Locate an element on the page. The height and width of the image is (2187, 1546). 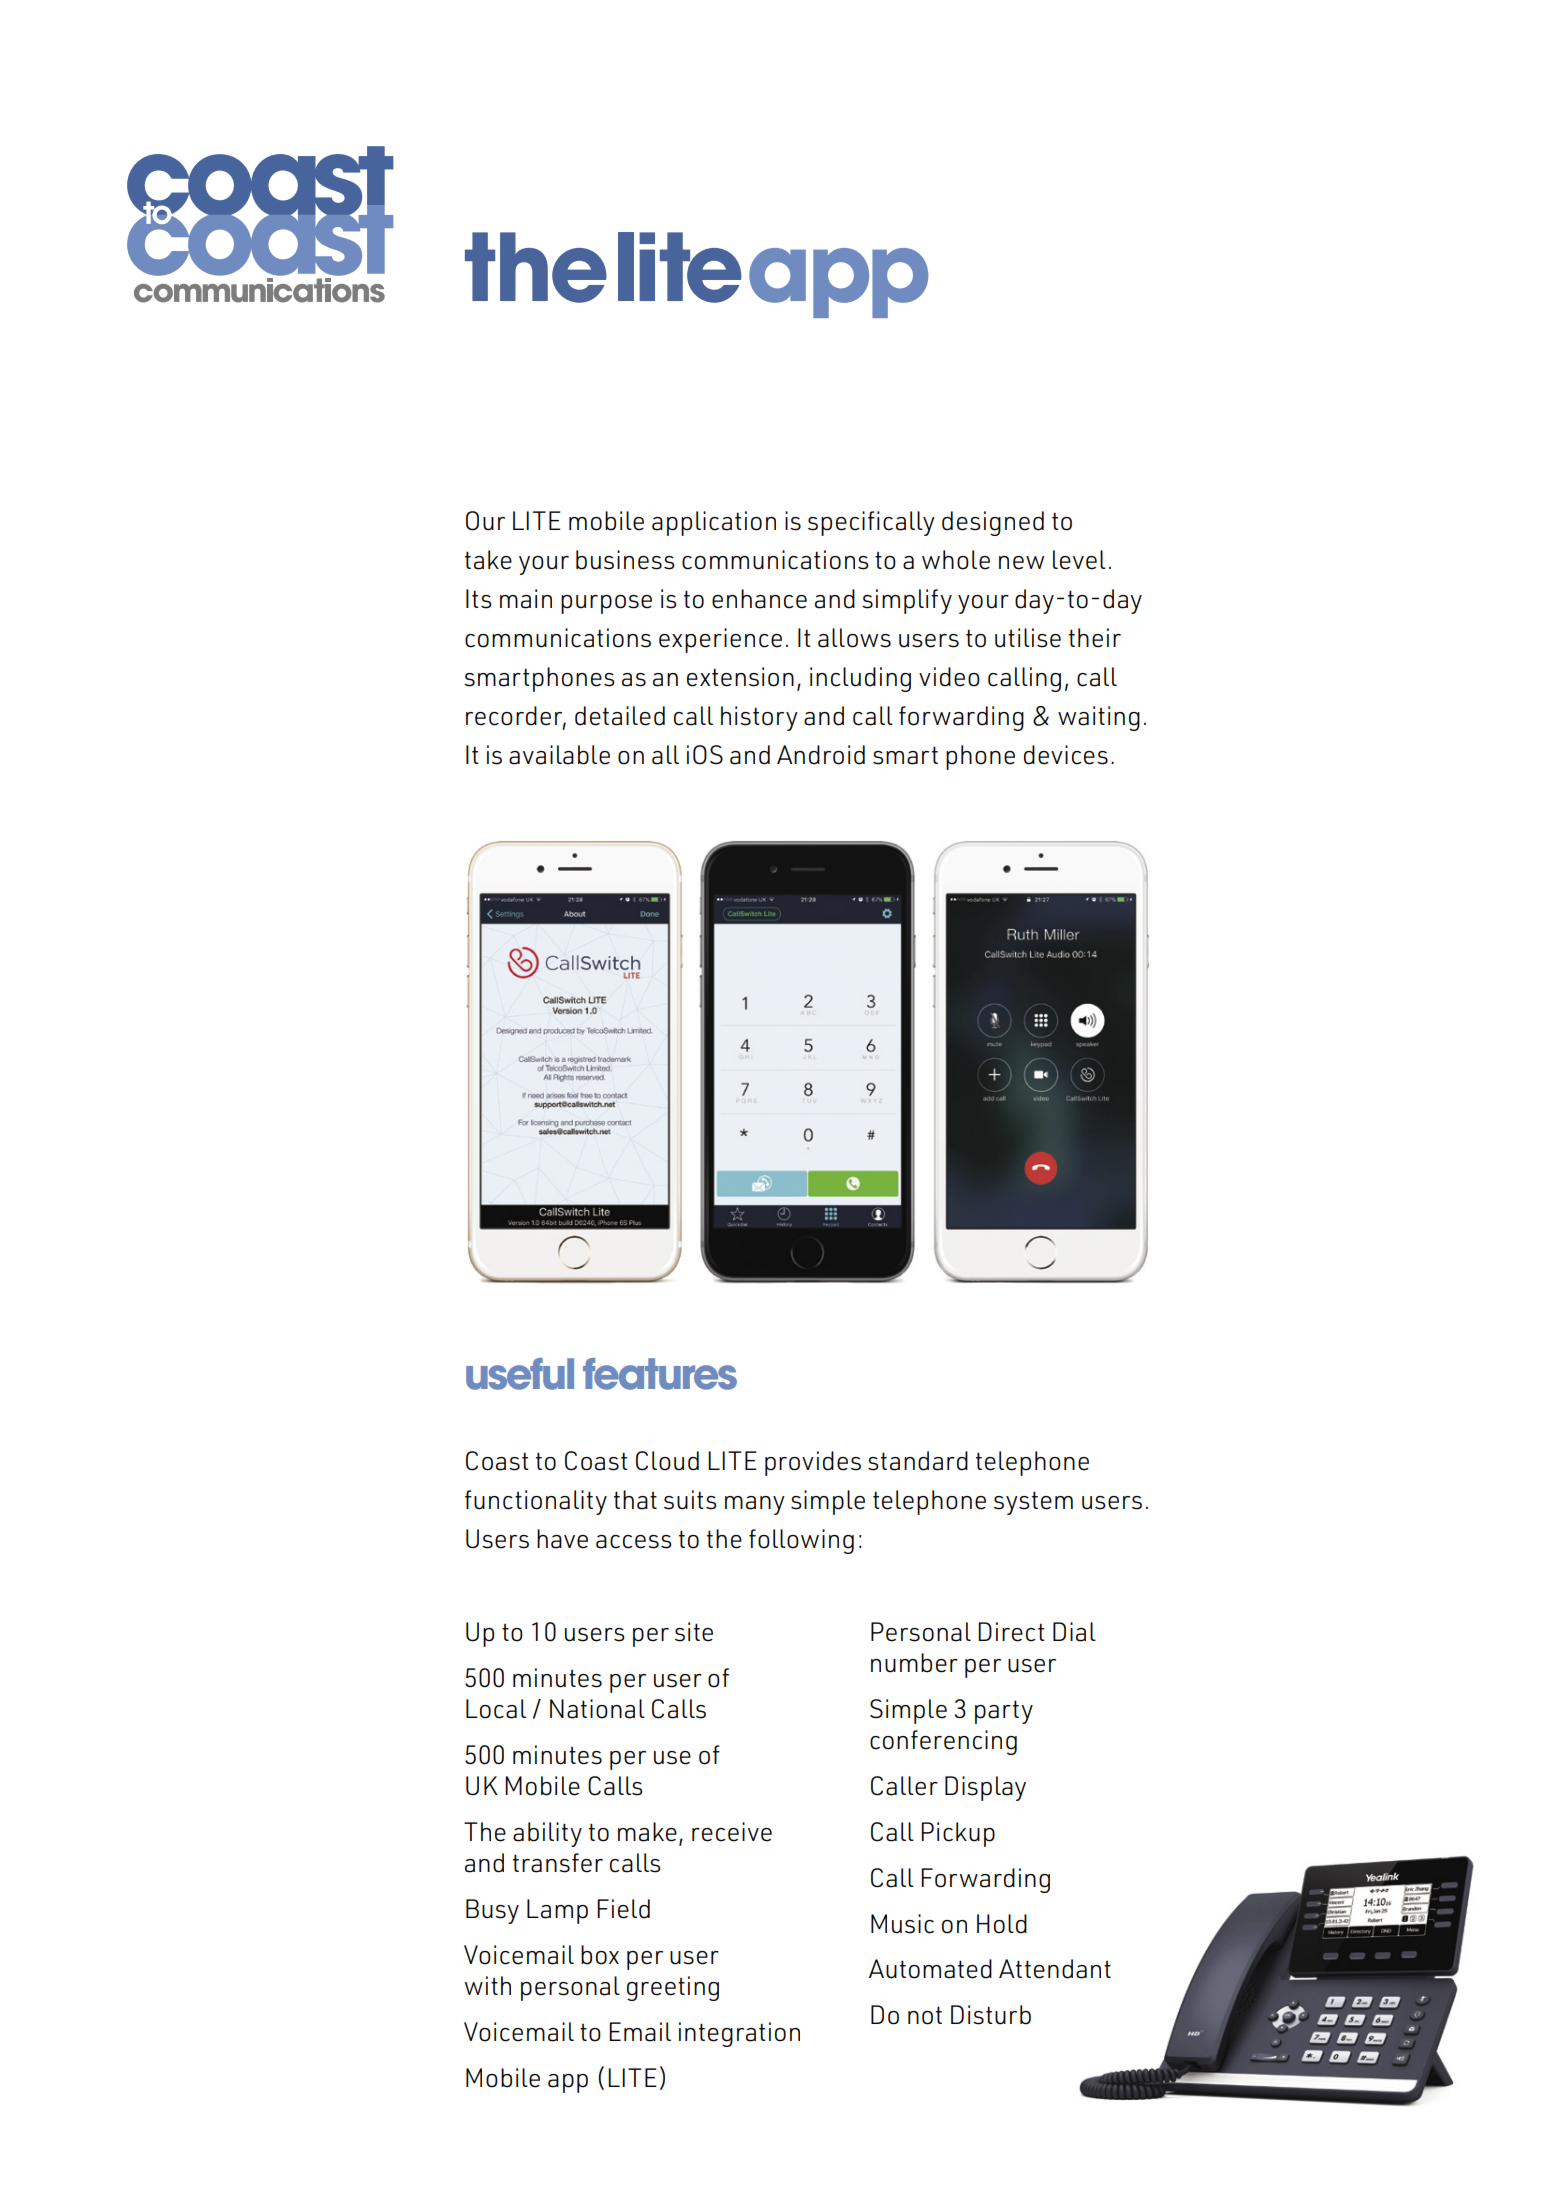
following is located at coordinates (801, 1541).
